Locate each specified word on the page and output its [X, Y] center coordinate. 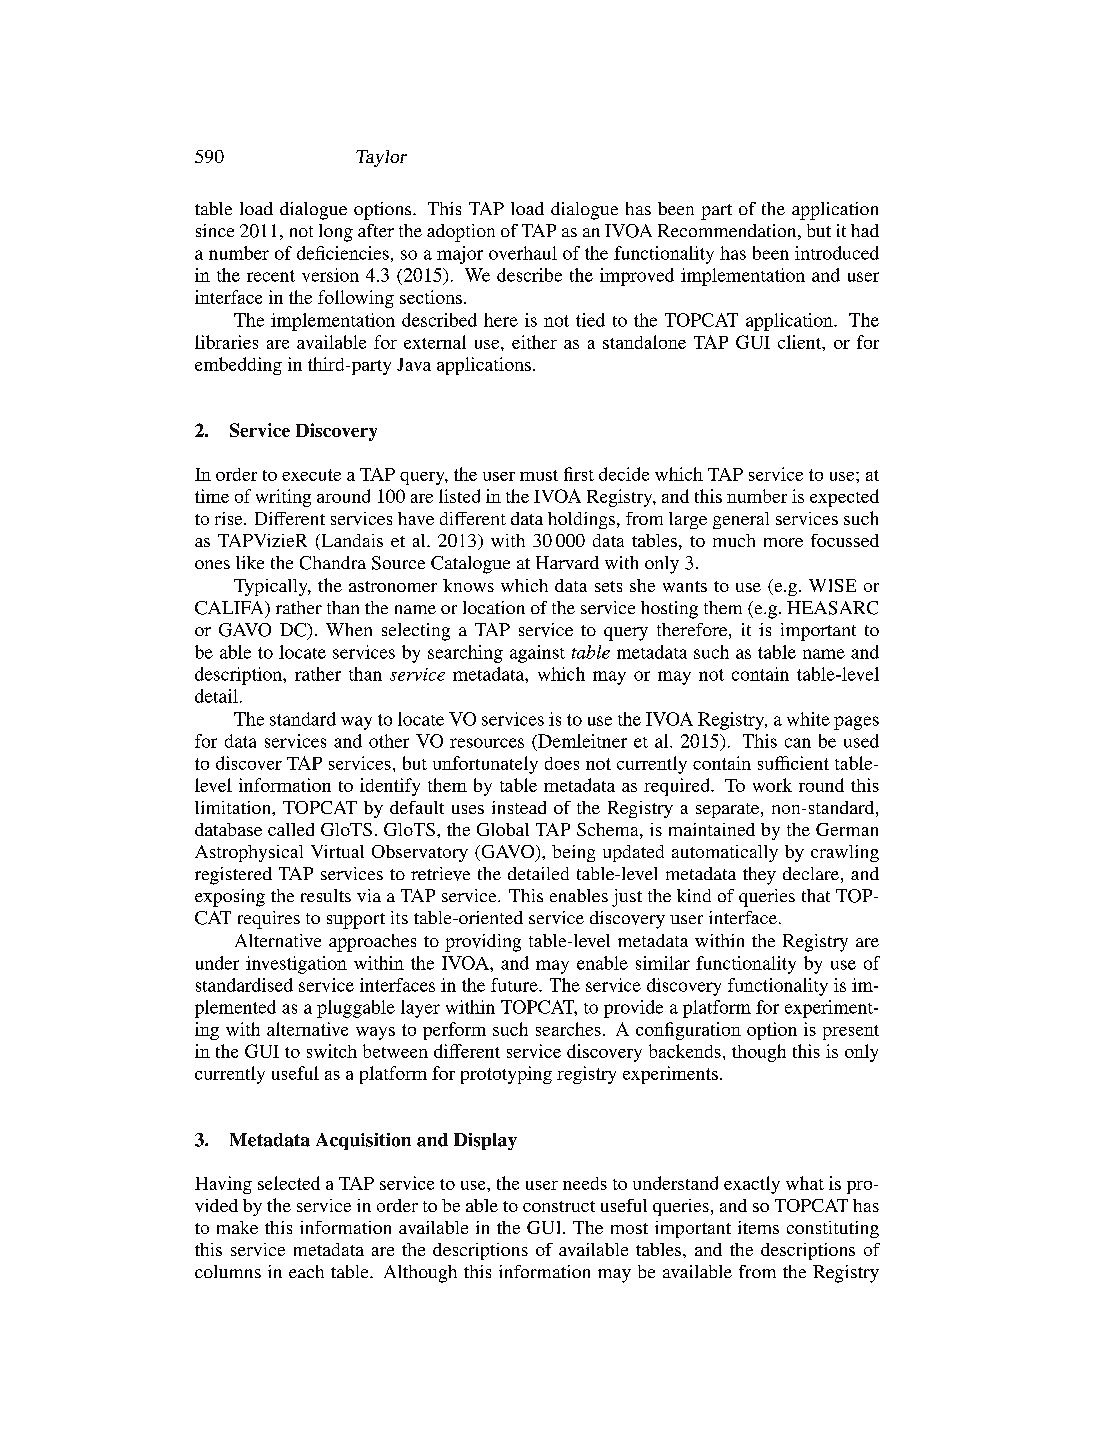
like [250, 562]
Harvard [567, 562]
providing [483, 943]
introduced [837, 253]
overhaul [523, 253]
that [816, 895]
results [326, 895]
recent [271, 276]
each [306, 1271]
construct [559, 1206]
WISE [832, 585]
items [758, 1227]
